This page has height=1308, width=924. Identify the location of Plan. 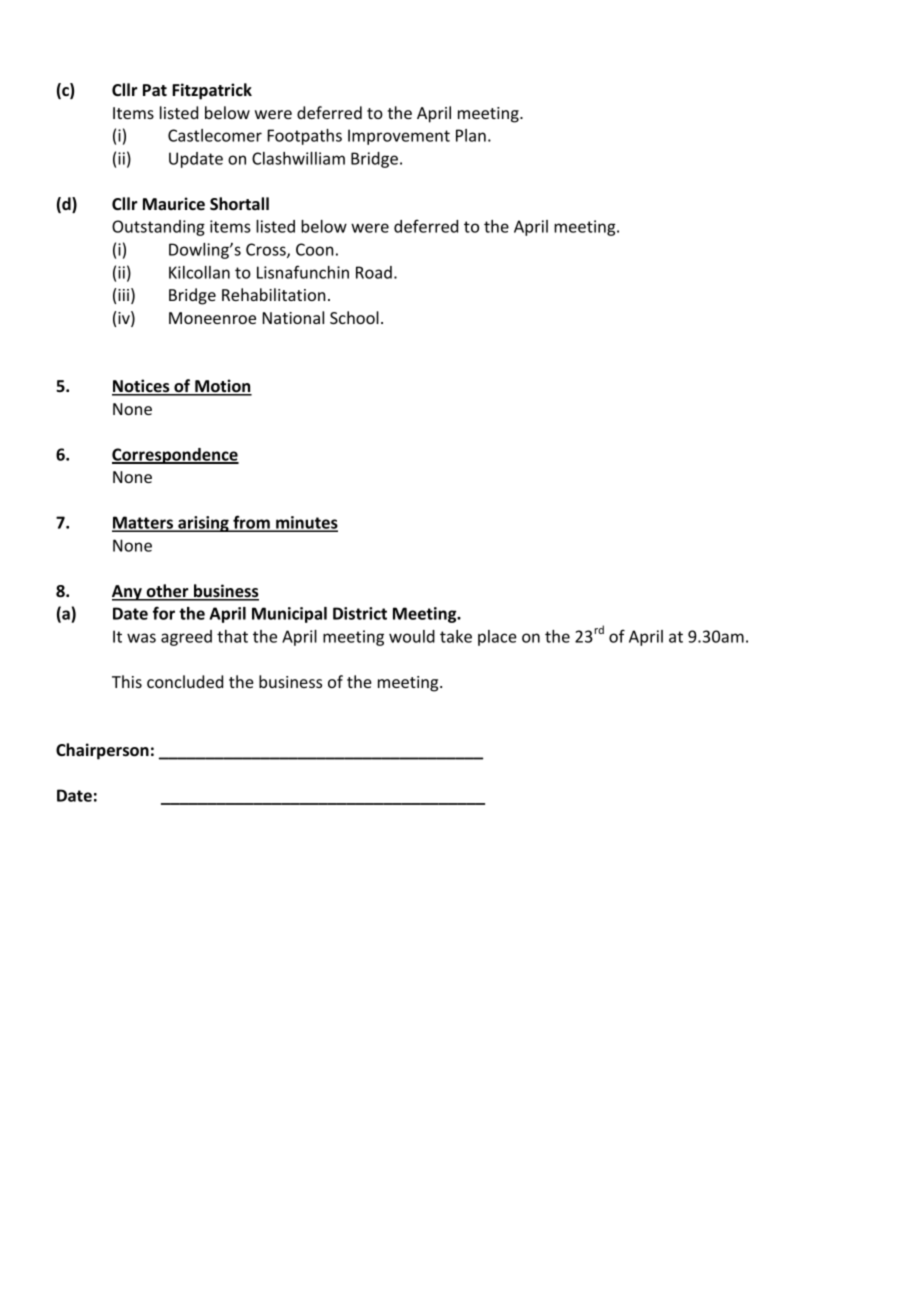
(471, 135).
